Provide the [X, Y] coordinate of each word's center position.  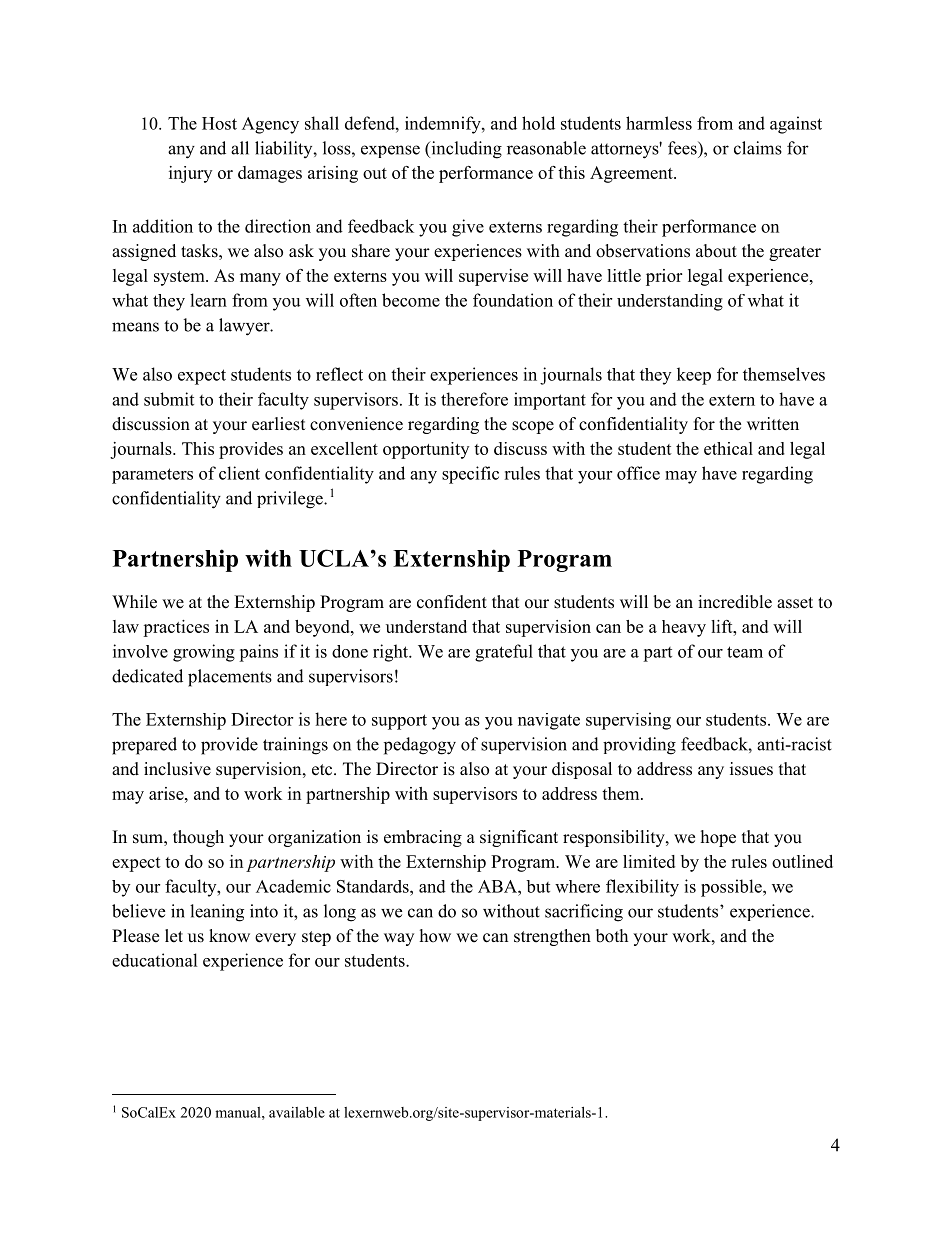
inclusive [177, 769]
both [612, 936]
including [465, 150]
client [239, 473]
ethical [728, 448]
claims [758, 148]
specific [470, 475]
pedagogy [420, 746]
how [435, 936]
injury [190, 174]
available [297, 1112]
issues [751, 769]
